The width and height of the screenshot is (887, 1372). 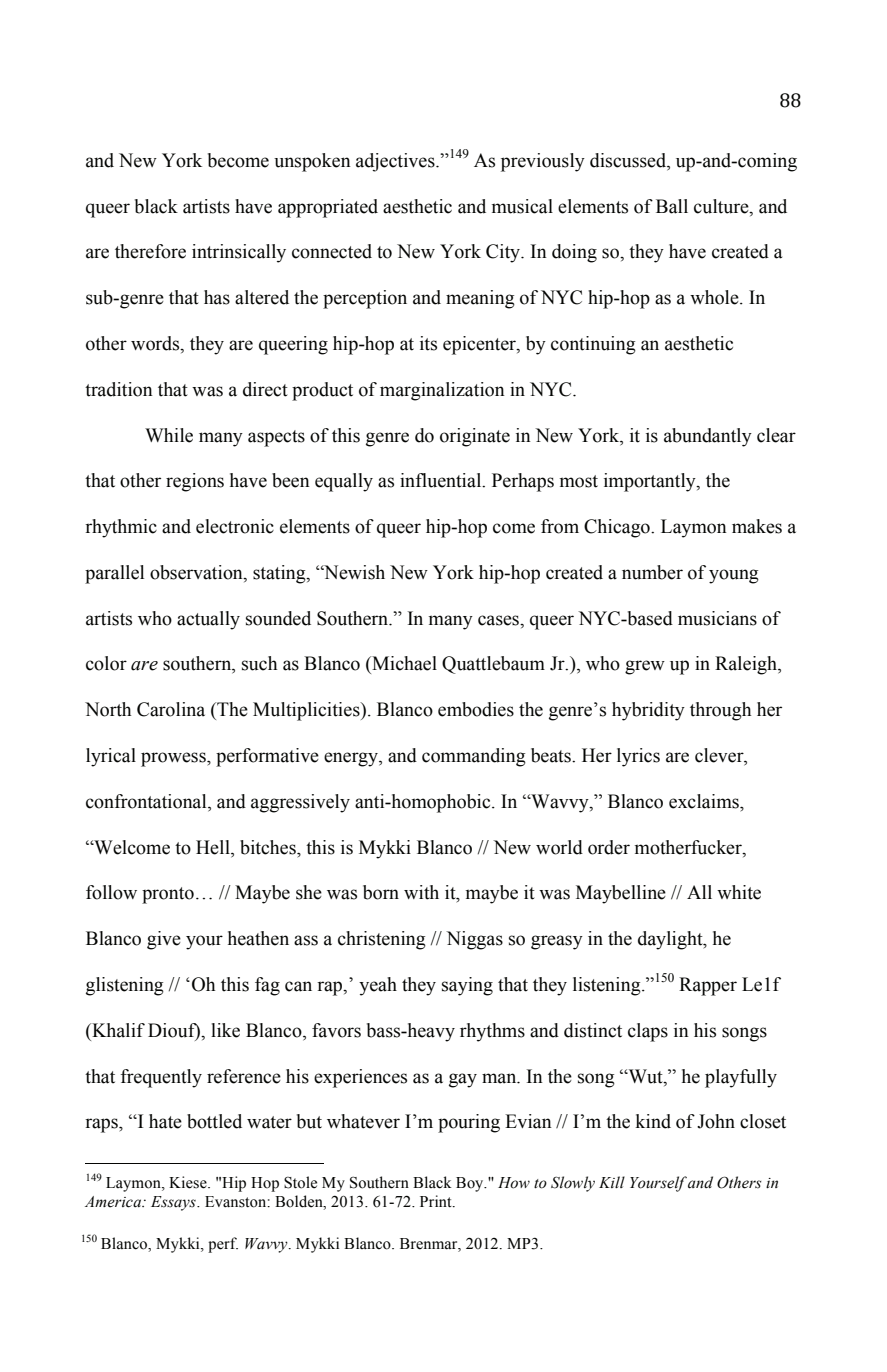 What do you see at coordinates (475, 437) in the screenshot?
I see `originate` at bounding box center [475, 437].
